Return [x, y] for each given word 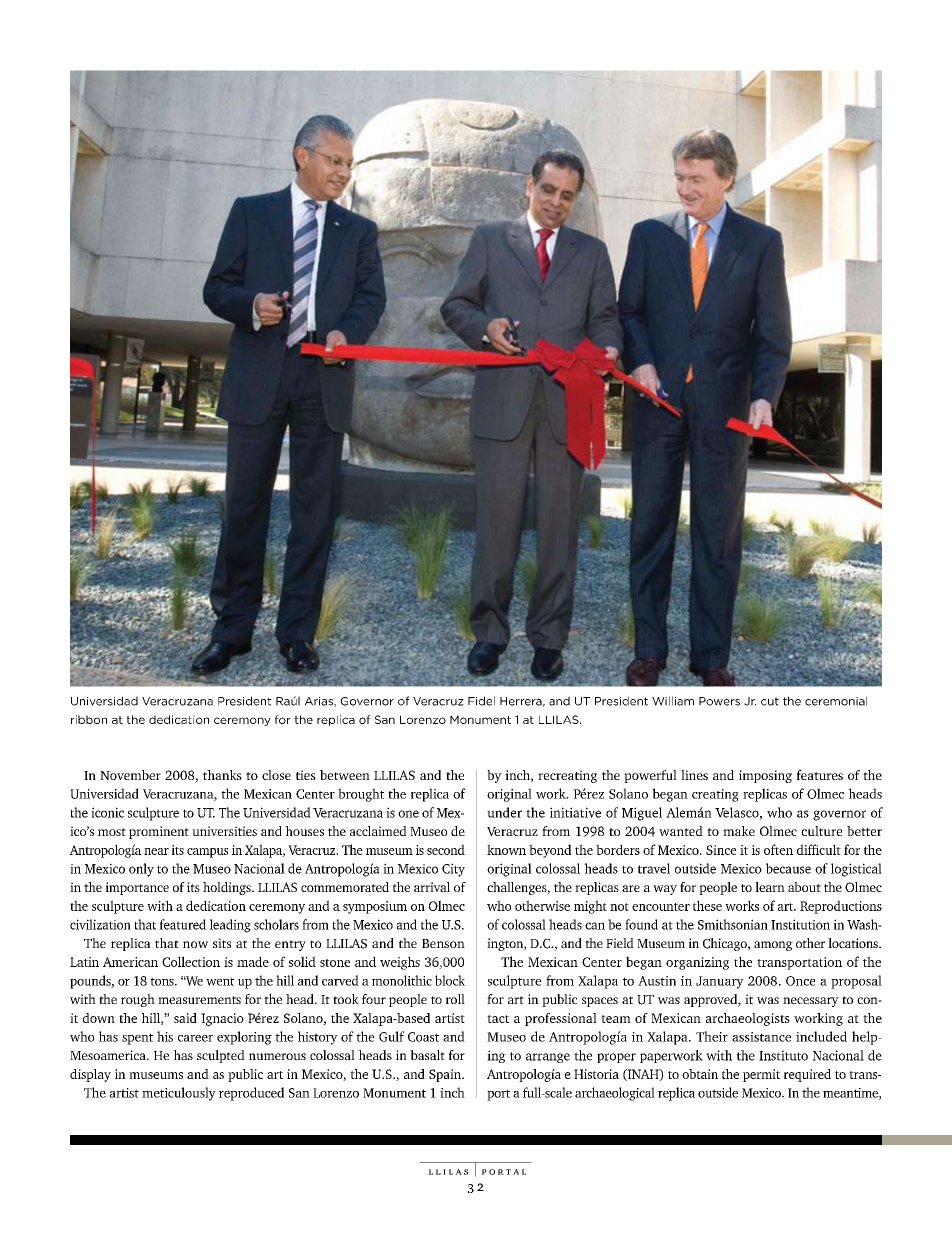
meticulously [179, 1094]
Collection [191, 961]
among [773, 946]
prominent [159, 832]
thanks [222, 775]
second [446, 849]
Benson [443, 943]
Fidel [481, 701]
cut [770, 701]
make [739, 831]
